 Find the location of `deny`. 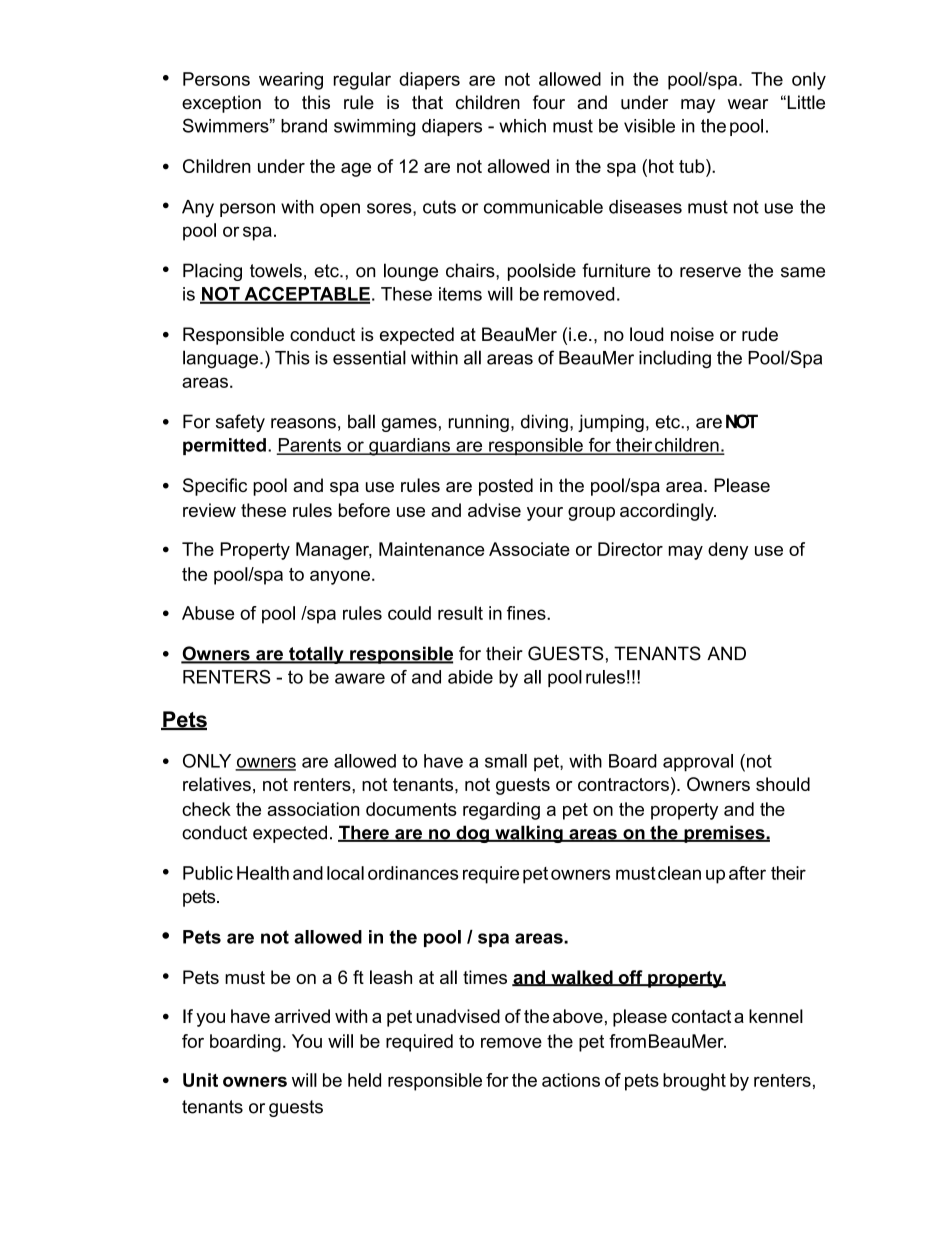

deny is located at coordinates (728, 551).
